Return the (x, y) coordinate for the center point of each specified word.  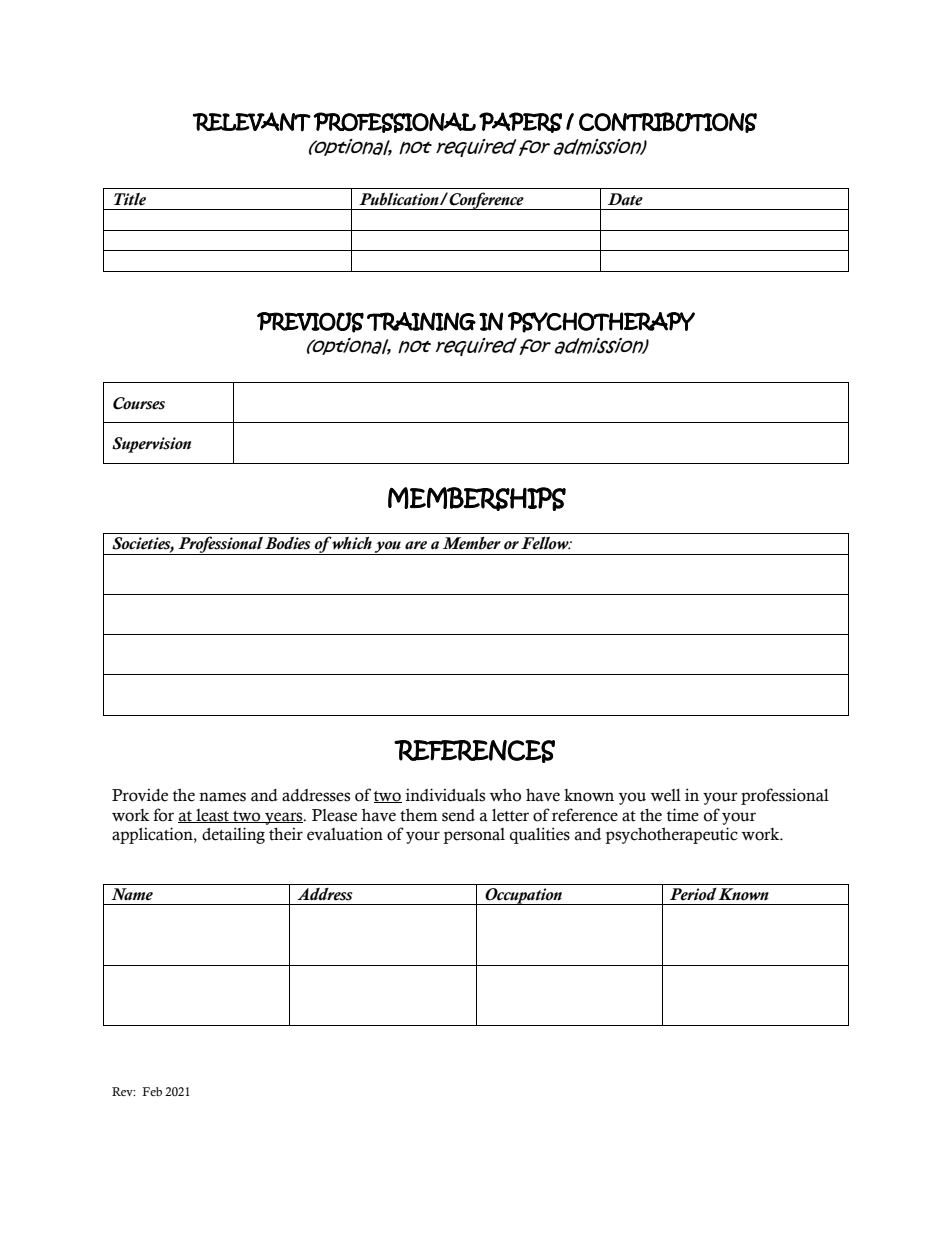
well (666, 795)
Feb (152, 1091)
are (416, 545)
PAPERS (520, 122)
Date (625, 199)
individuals (445, 795)
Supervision (151, 445)
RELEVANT (252, 122)
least (212, 816)
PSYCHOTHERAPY (601, 322)
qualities (540, 835)
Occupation (523, 896)
